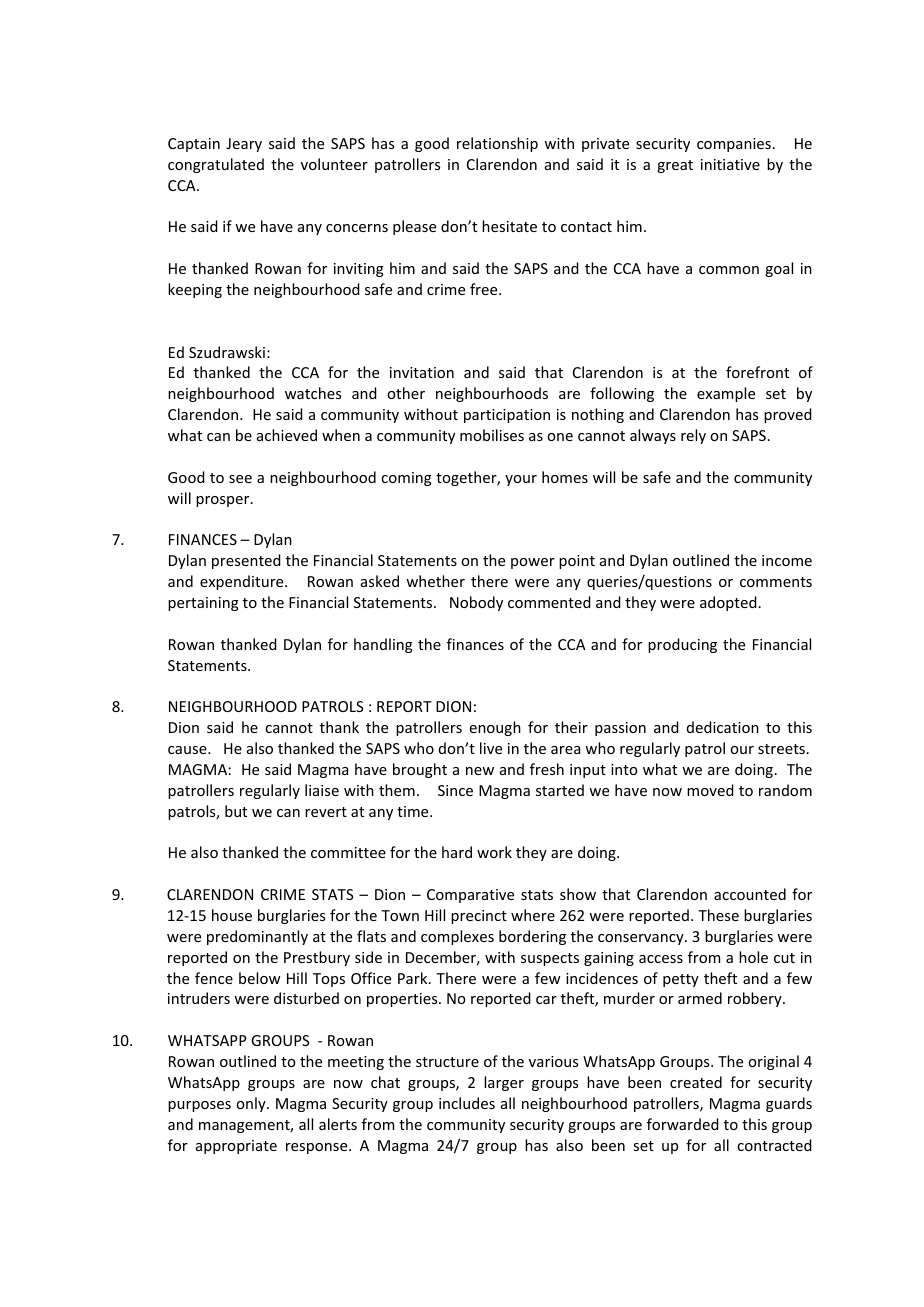  I want to click on forwarded, so click(683, 1124).
